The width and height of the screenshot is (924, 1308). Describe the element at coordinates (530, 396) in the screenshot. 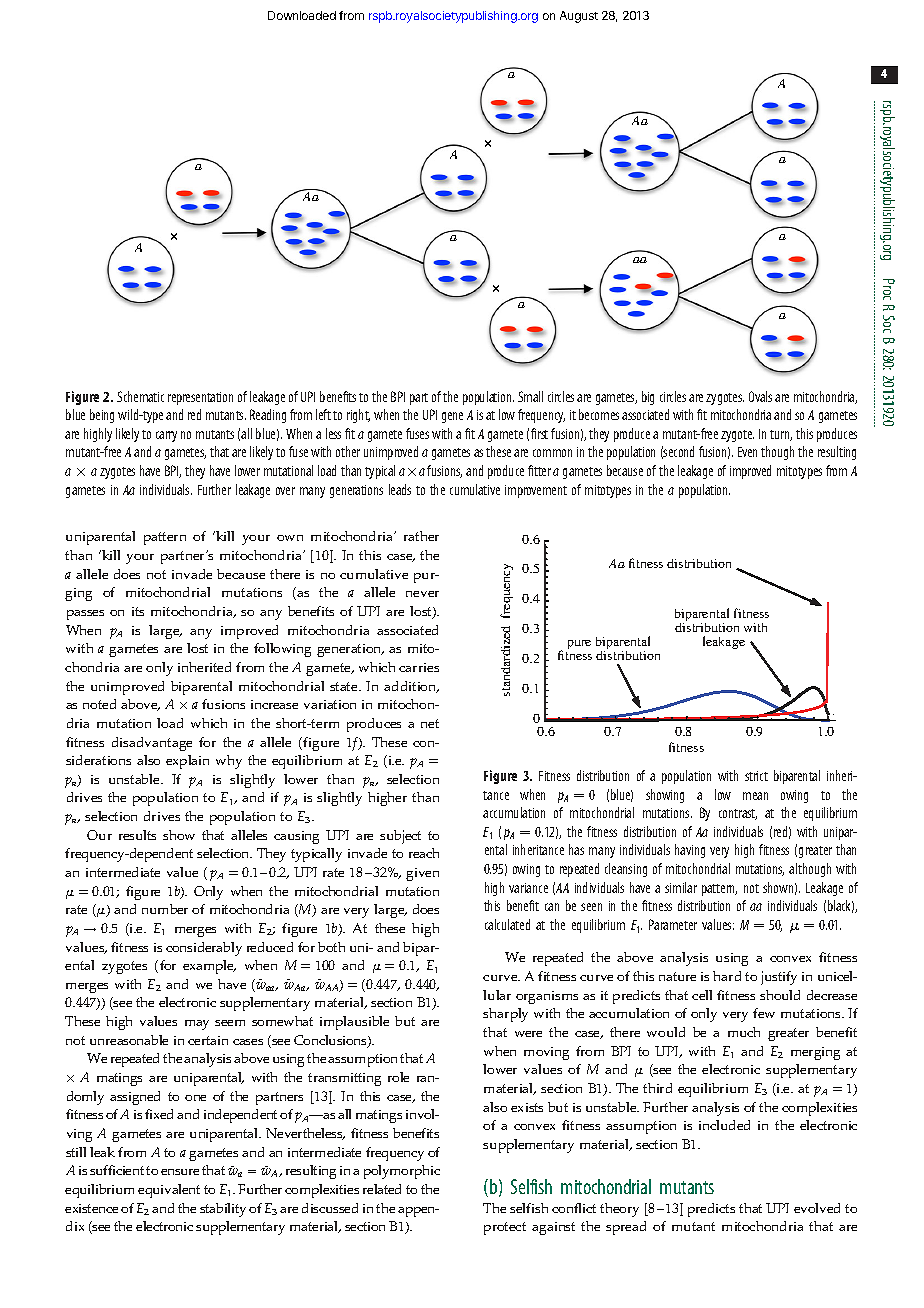

I see `Small` at that location.
